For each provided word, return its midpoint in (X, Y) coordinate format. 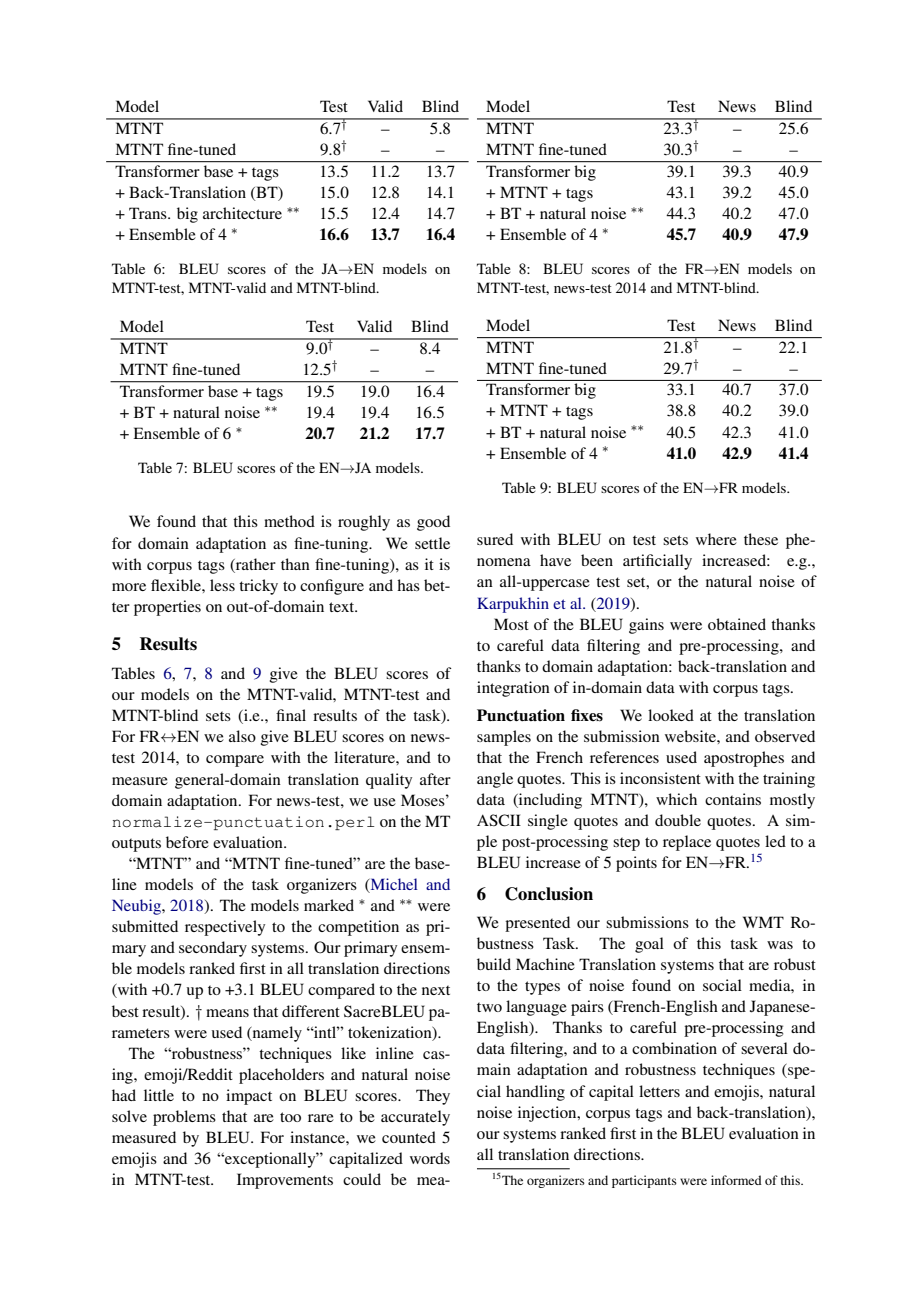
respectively (225, 928)
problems (184, 1118)
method (289, 521)
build (494, 964)
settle (432, 543)
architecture (242, 213)
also (242, 736)
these (761, 539)
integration (513, 689)
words (430, 1158)
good (433, 523)
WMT (763, 922)
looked (671, 715)
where (716, 539)
